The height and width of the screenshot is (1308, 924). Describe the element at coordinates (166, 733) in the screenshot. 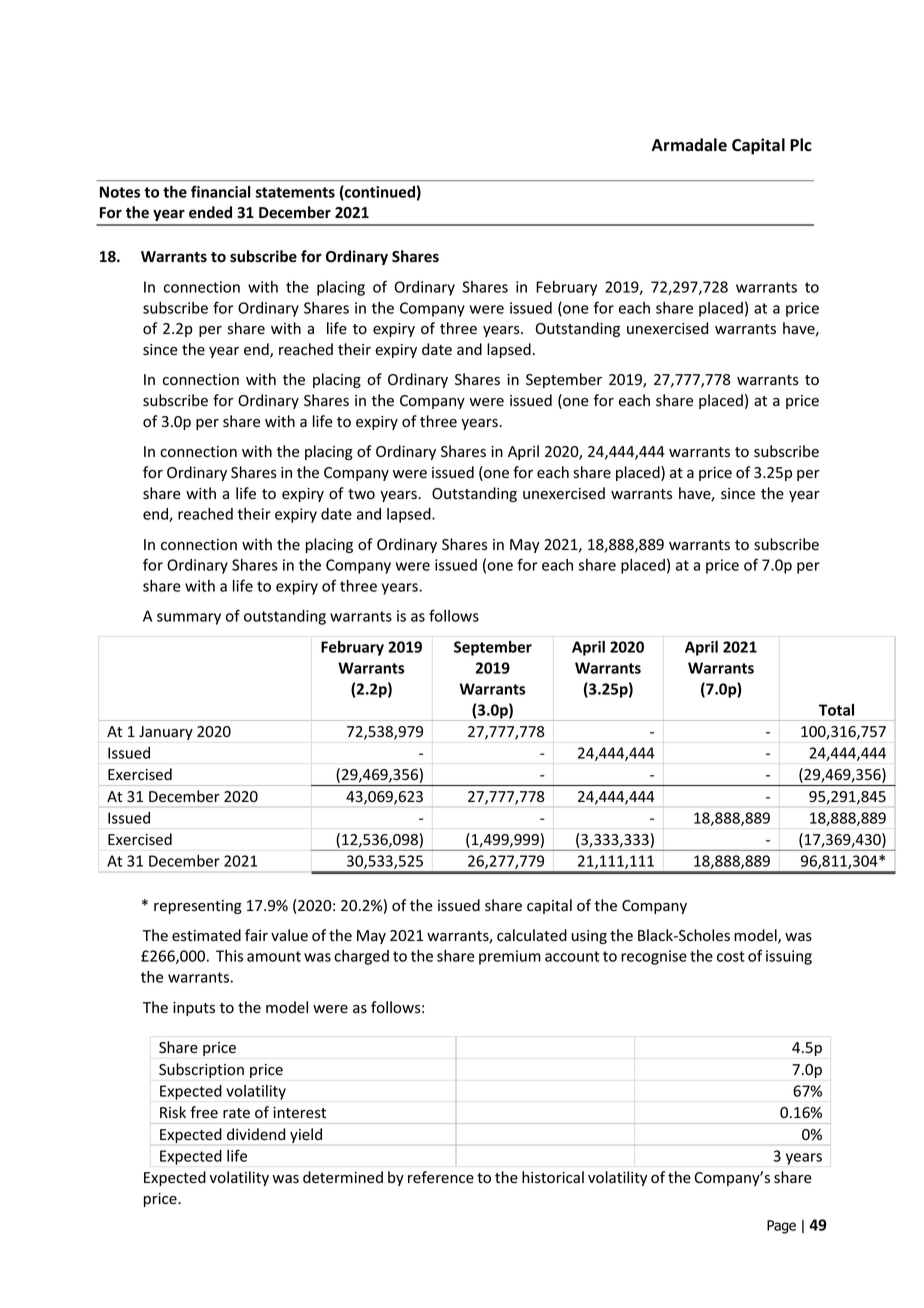

I see `January` at that location.
